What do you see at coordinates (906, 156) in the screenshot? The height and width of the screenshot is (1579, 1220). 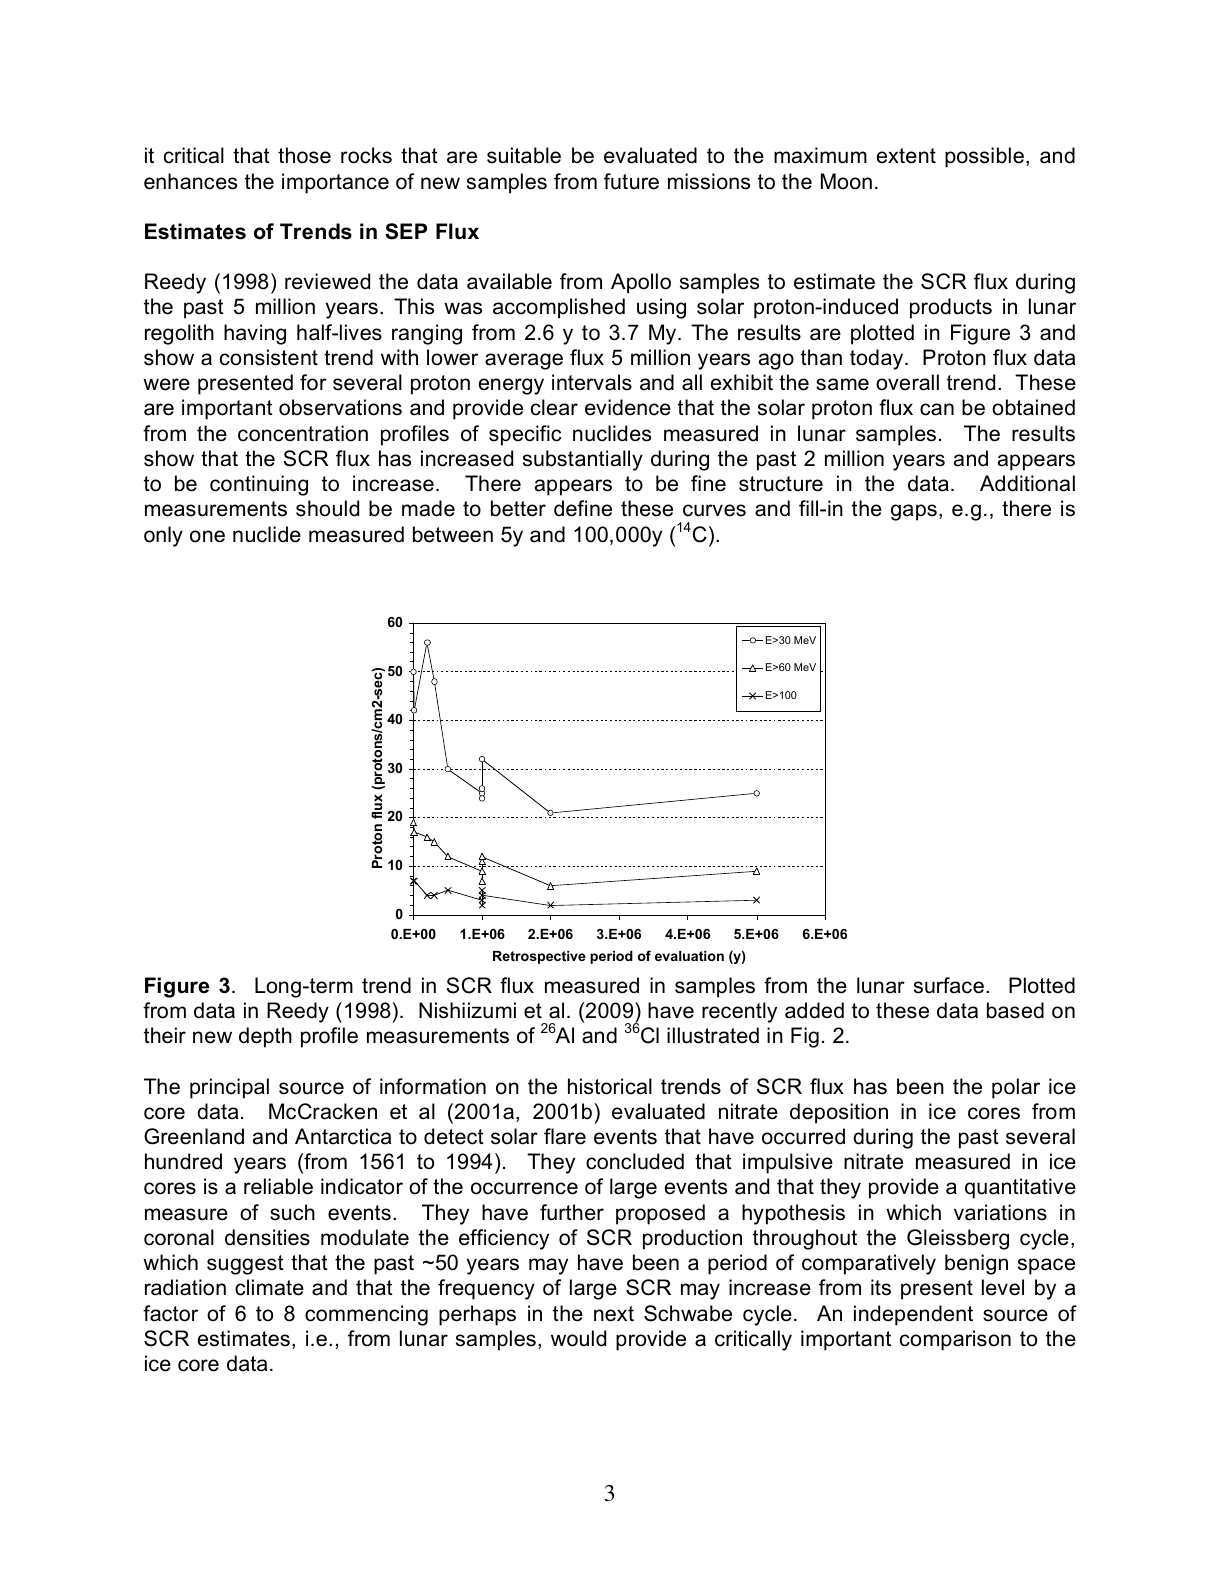 I see `extent` at bounding box center [906, 156].
